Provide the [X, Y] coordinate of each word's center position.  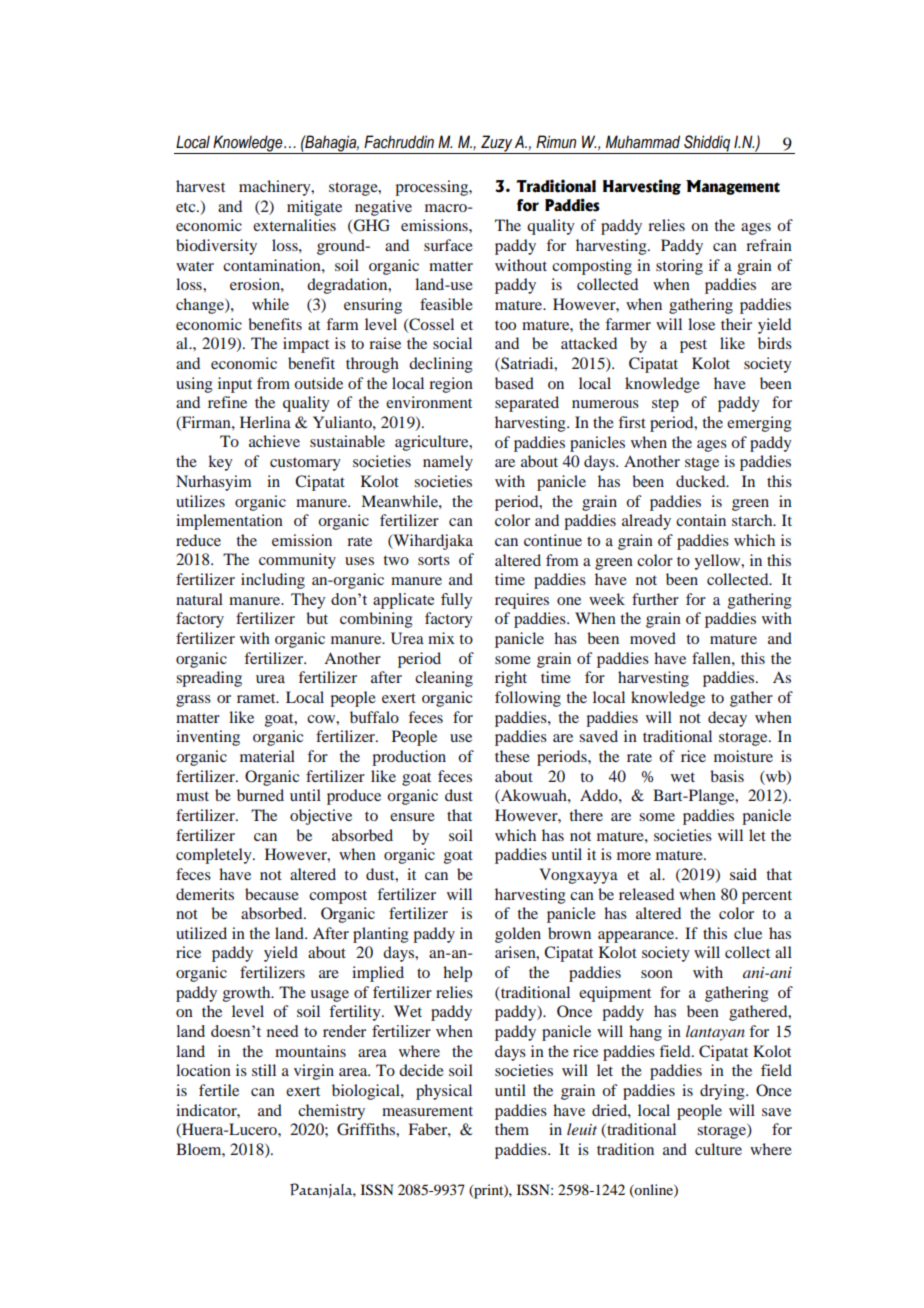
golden [518, 935]
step [665, 405]
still [264, 1070]
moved [653, 638]
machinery [276, 188]
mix [441, 638]
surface [448, 245]
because [272, 894]
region [451, 385]
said [743, 874]
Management [733, 187]
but [317, 618]
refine [227, 402]
